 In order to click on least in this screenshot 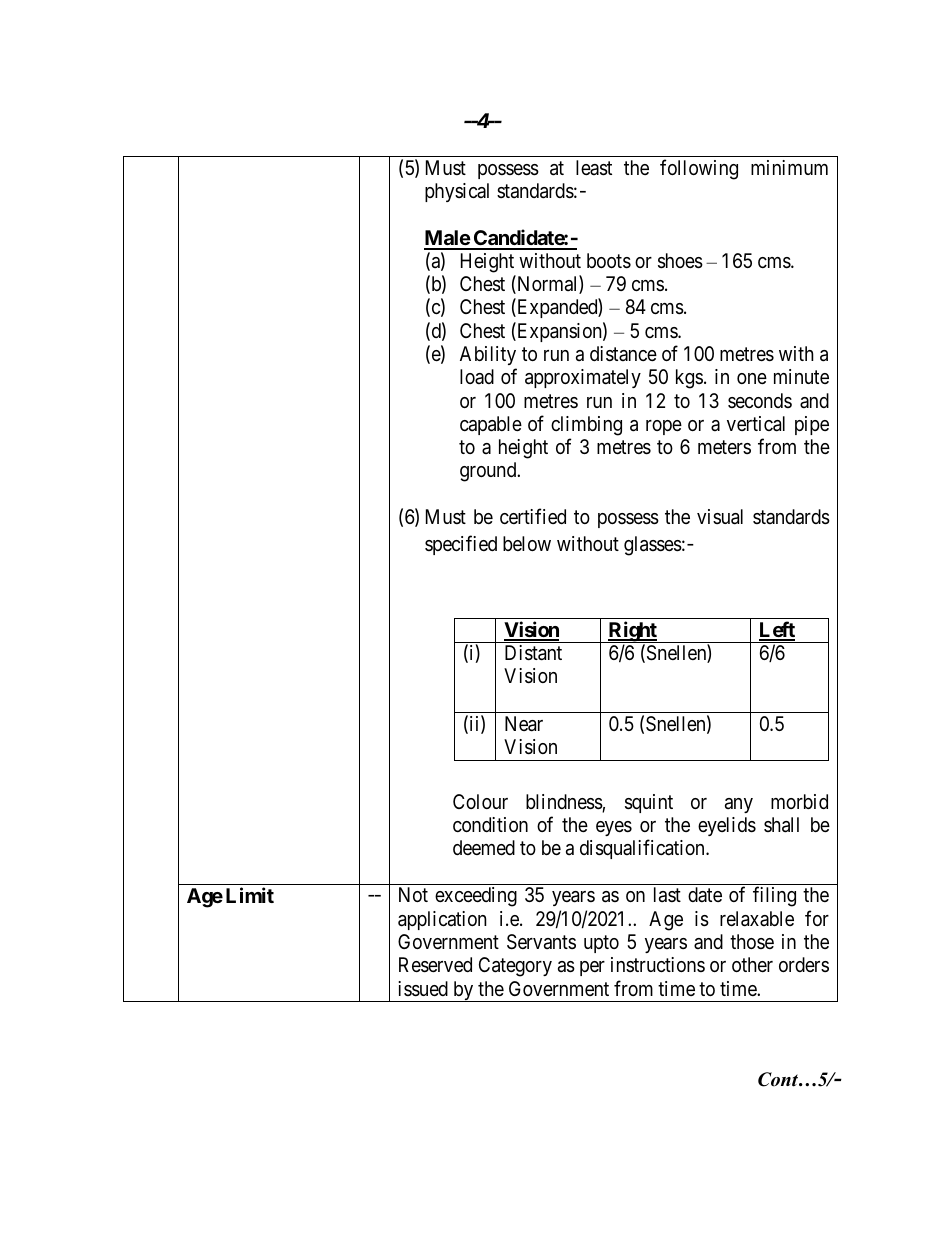, I will do `click(594, 168)`.
